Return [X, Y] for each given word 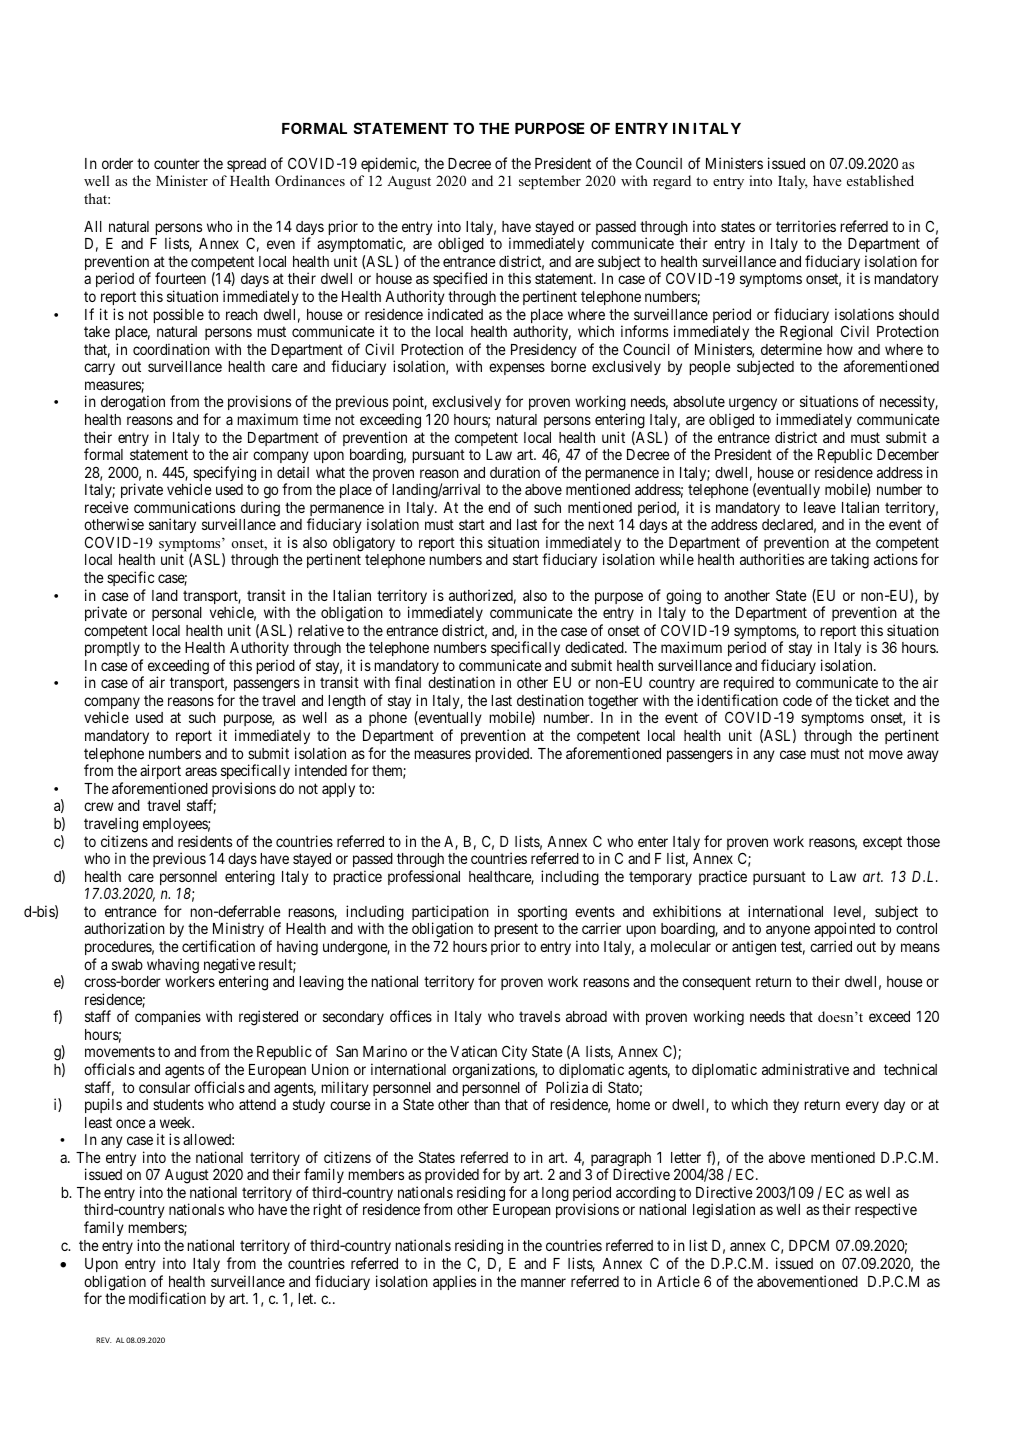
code [797, 700]
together [613, 703]
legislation [724, 1211]
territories [806, 226]
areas [201, 771]
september [550, 182]
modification [167, 1298]
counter [177, 163]
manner [543, 1282]
